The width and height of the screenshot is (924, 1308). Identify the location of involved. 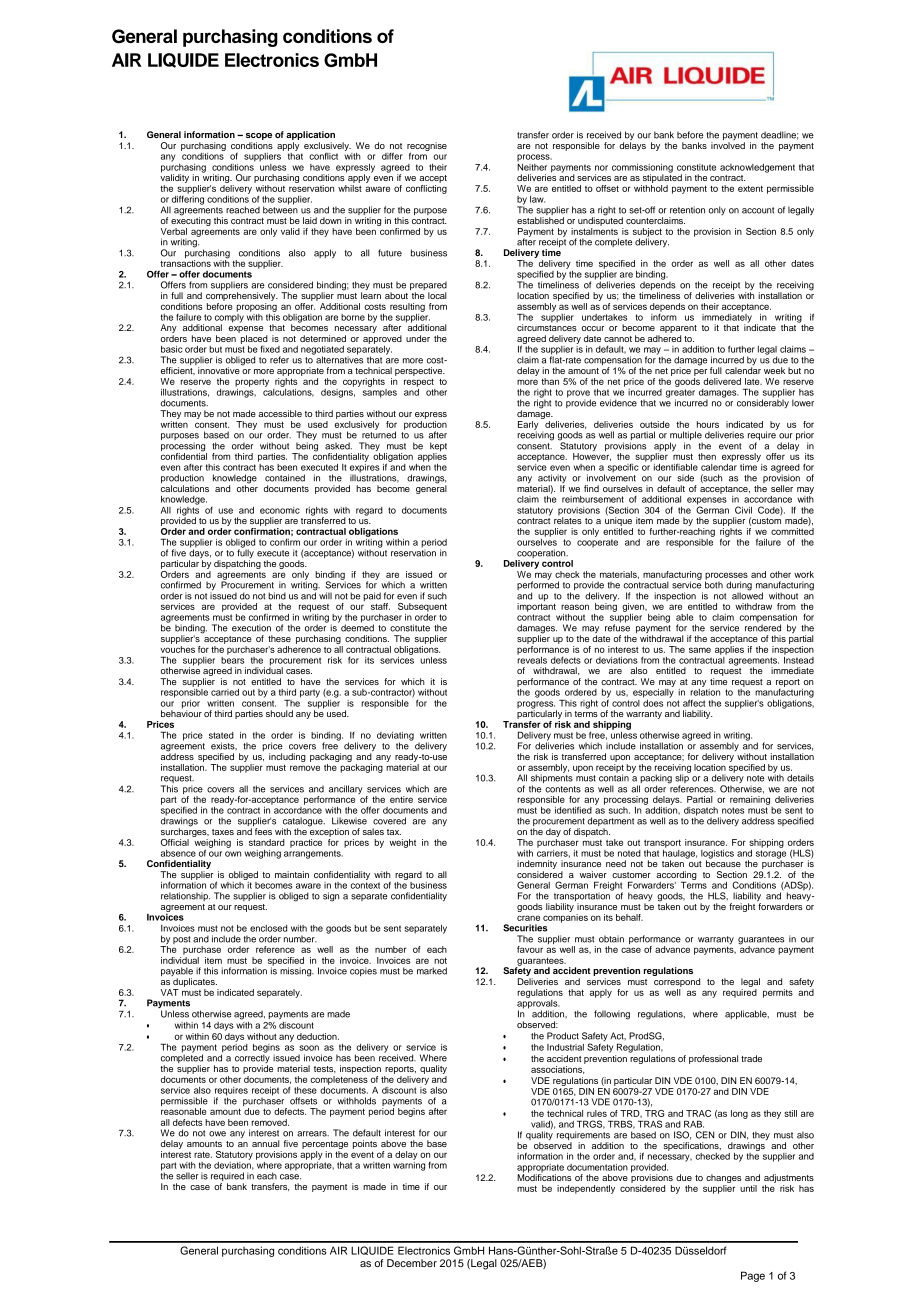
(728, 145).
